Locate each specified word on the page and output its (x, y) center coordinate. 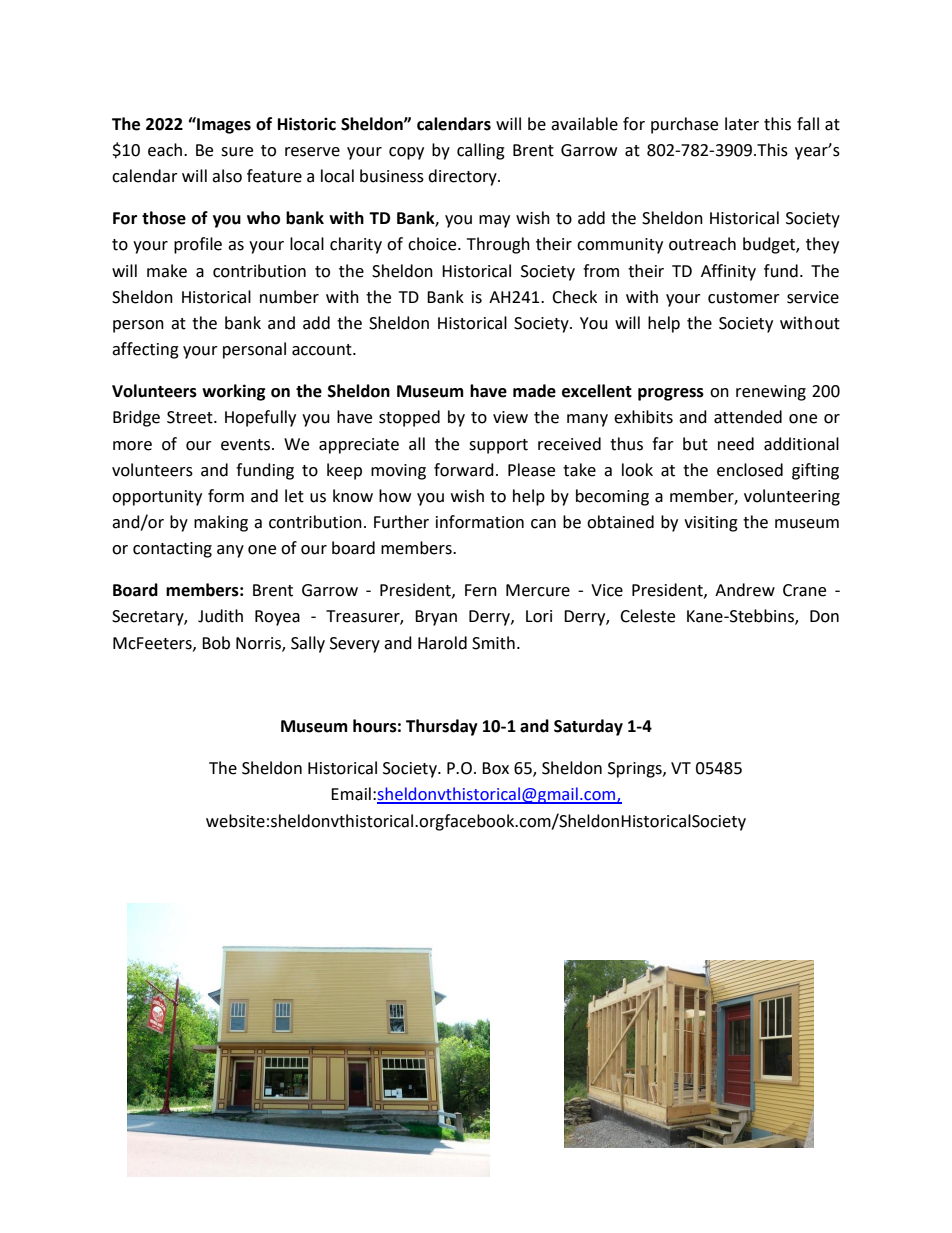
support (498, 446)
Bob (216, 643)
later (742, 124)
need (736, 444)
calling (481, 151)
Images (223, 125)
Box (495, 768)
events (247, 445)
